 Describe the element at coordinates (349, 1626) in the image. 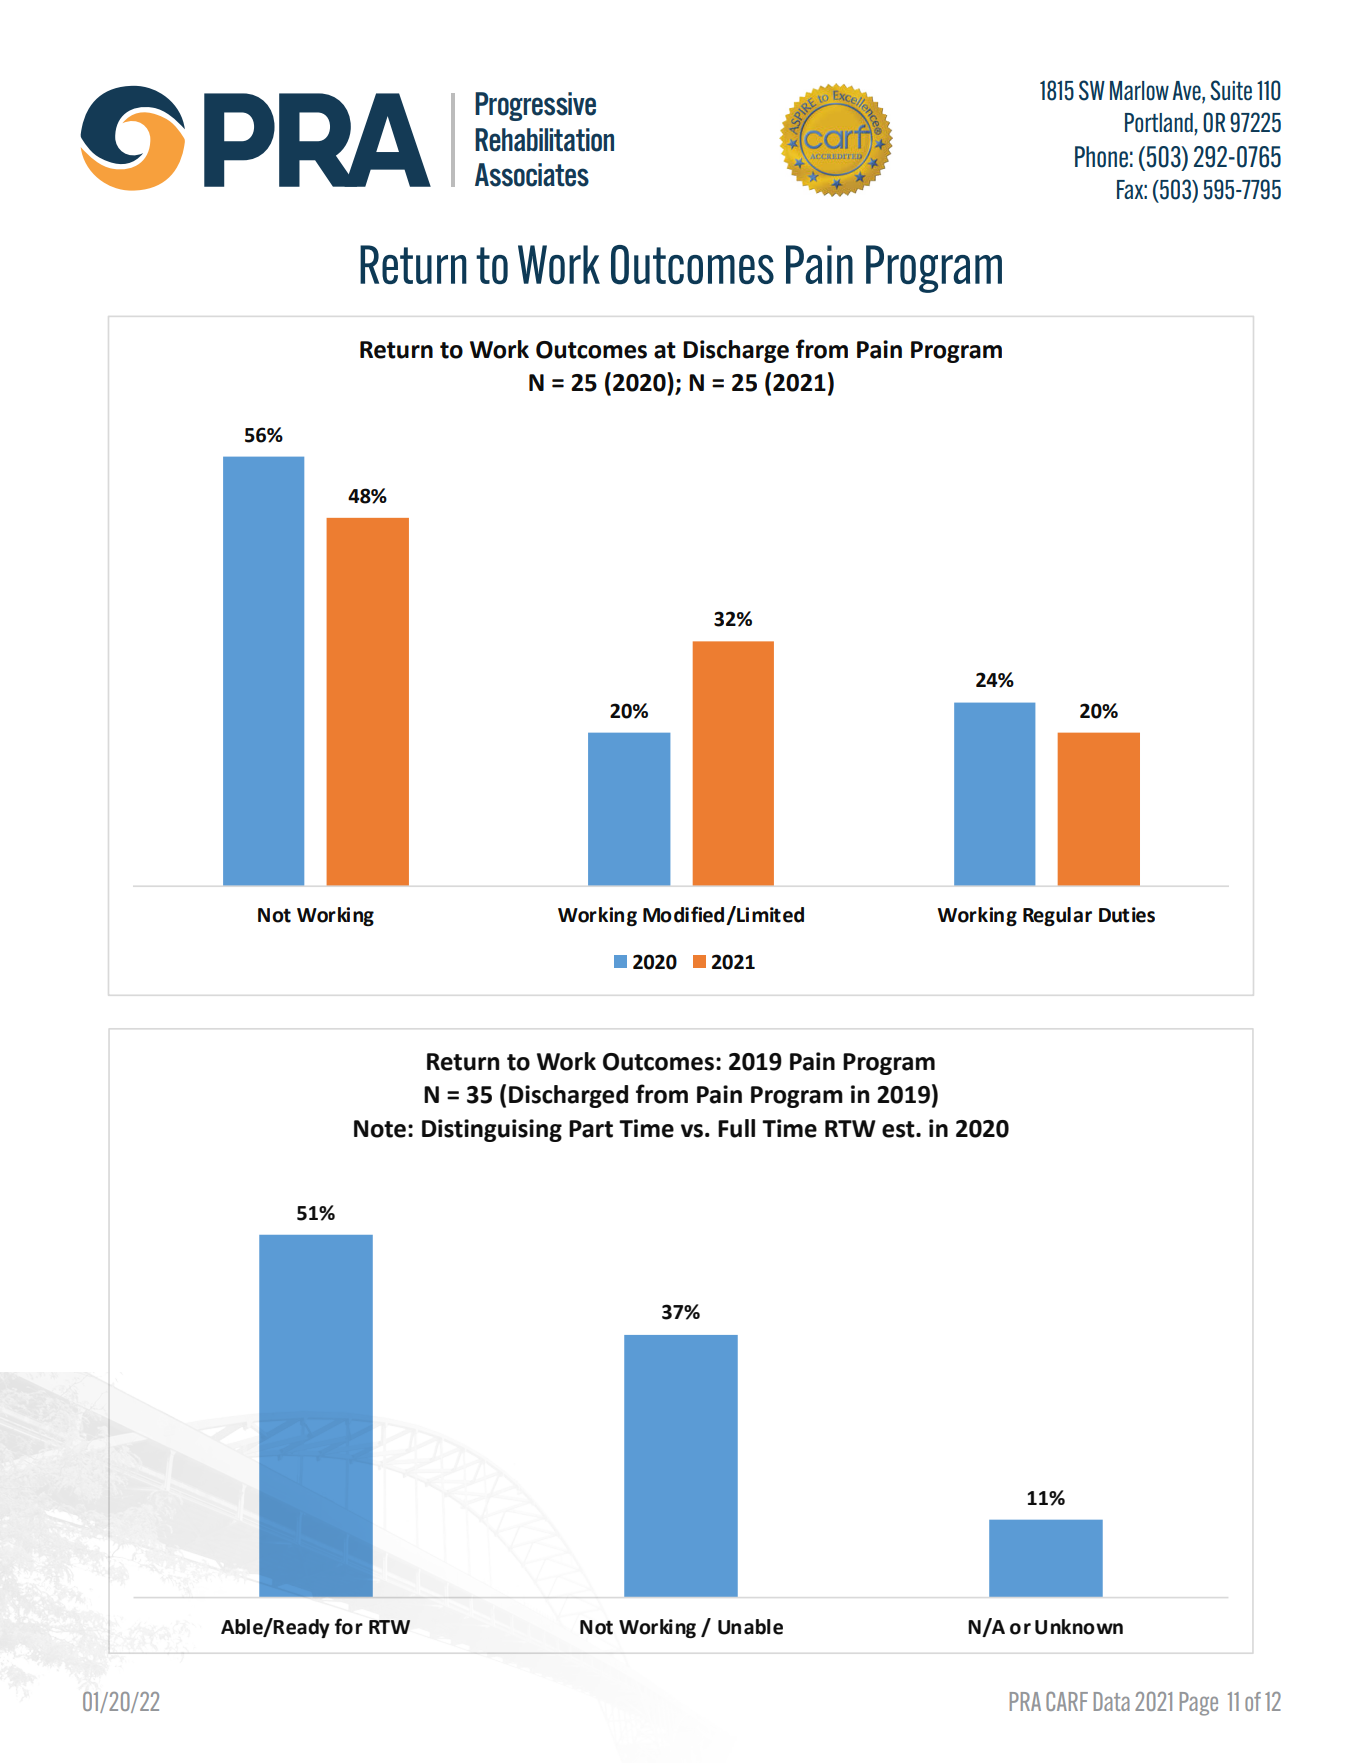

I see `for` at that location.
